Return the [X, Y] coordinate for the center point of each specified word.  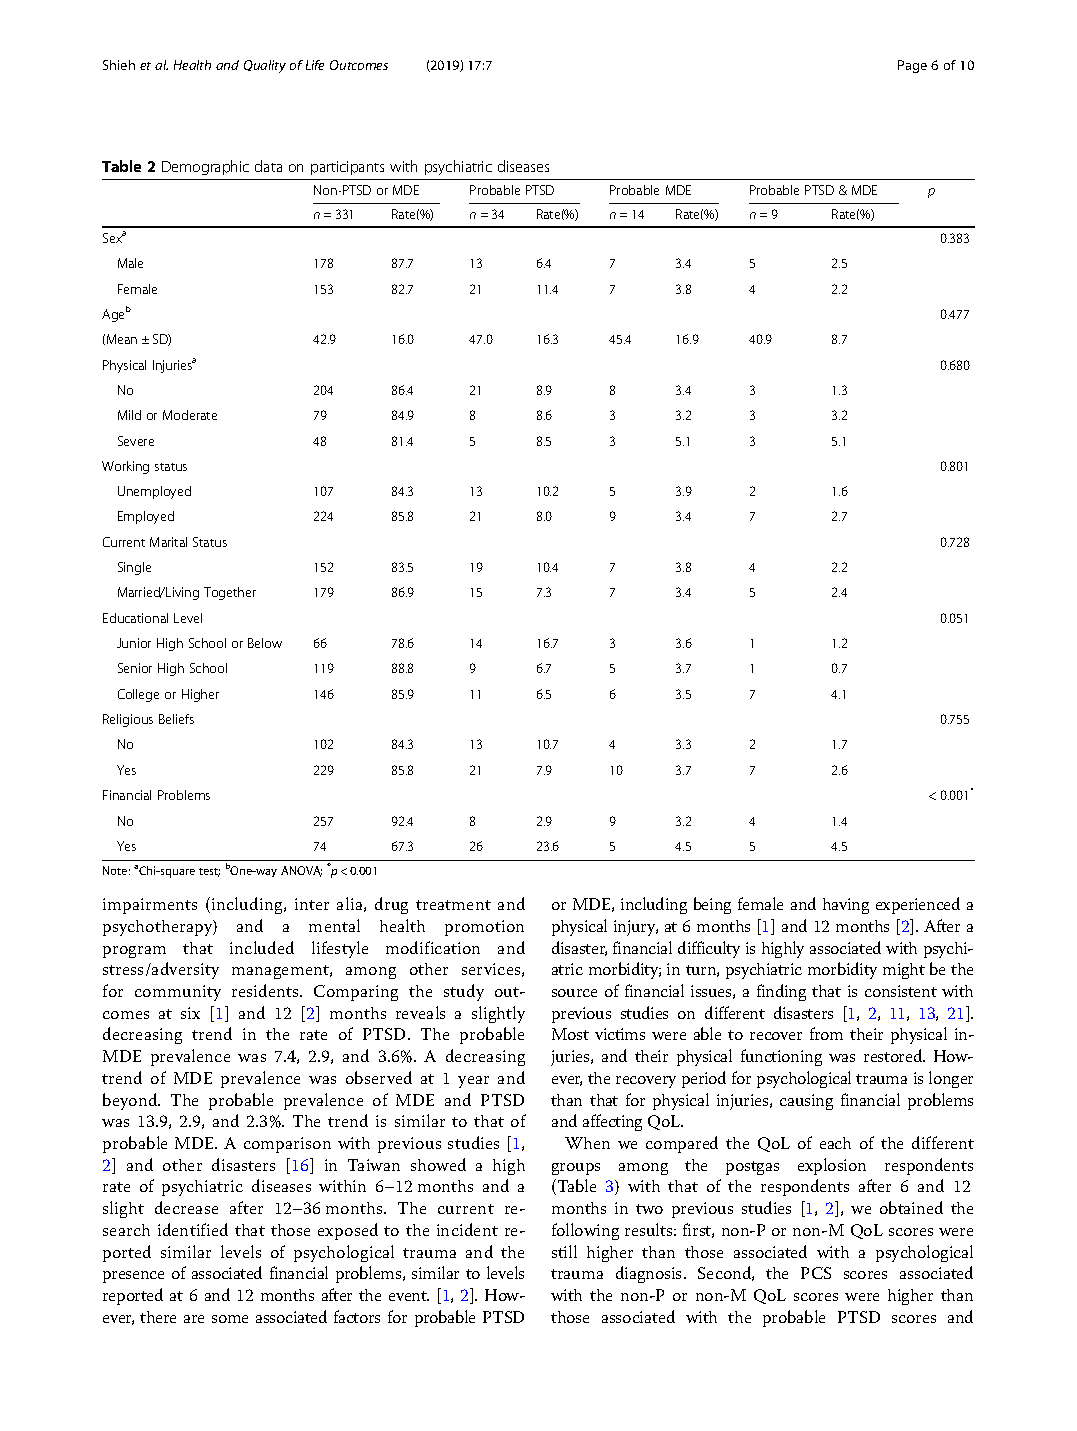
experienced [918, 905]
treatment [453, 905]
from [826, 1033]
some [230, 1319]
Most [570, 1034]
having [846, 906]
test [209, 872]
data [268, 166]
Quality [265, 66]
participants [347, 168]
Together [230, 593]
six [190, 1013]
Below [265, 643]
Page [912, 66]
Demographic [205, 167]
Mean [122, 339]
